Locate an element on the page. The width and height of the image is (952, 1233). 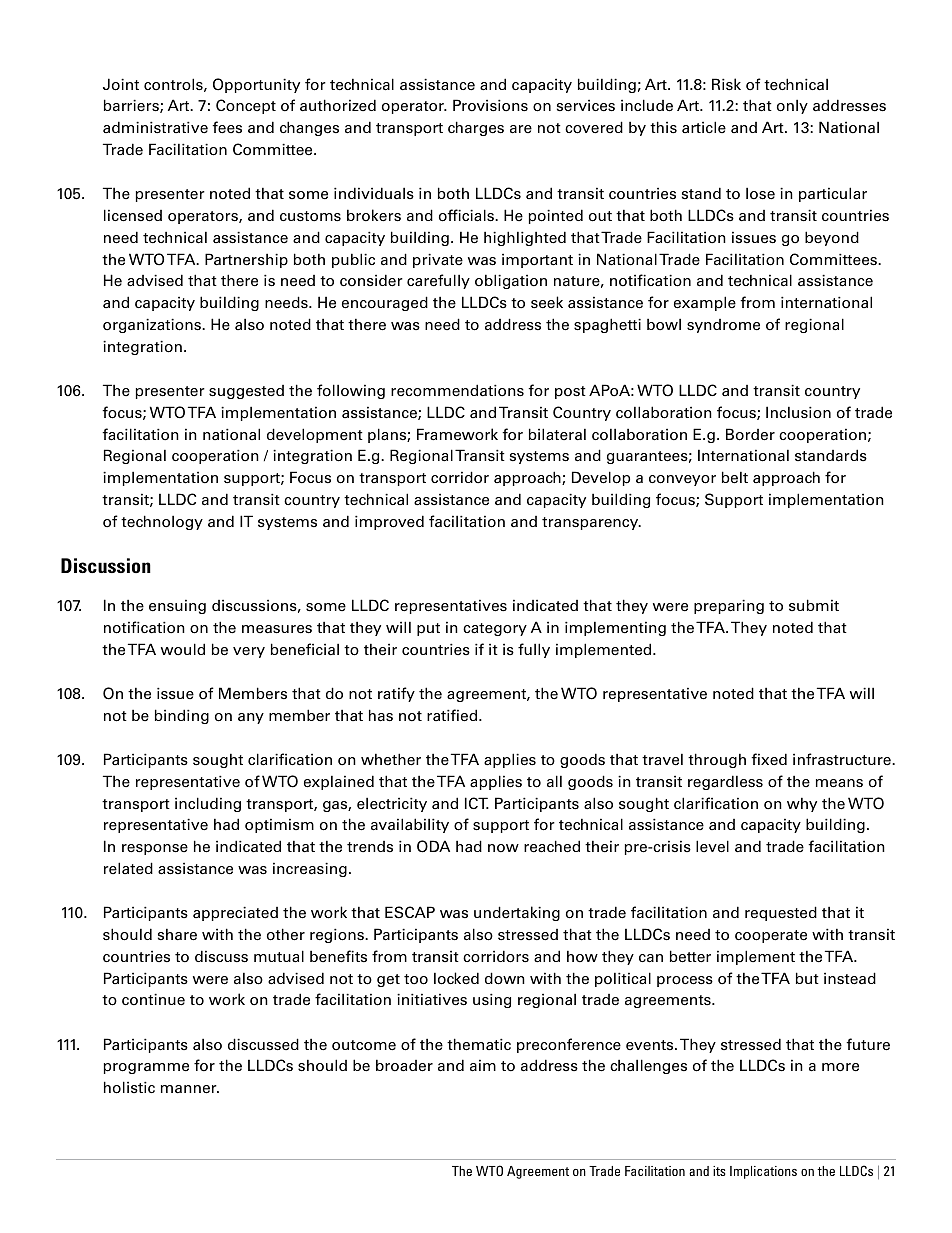
bilateral is located at coordinates (557, 434).
